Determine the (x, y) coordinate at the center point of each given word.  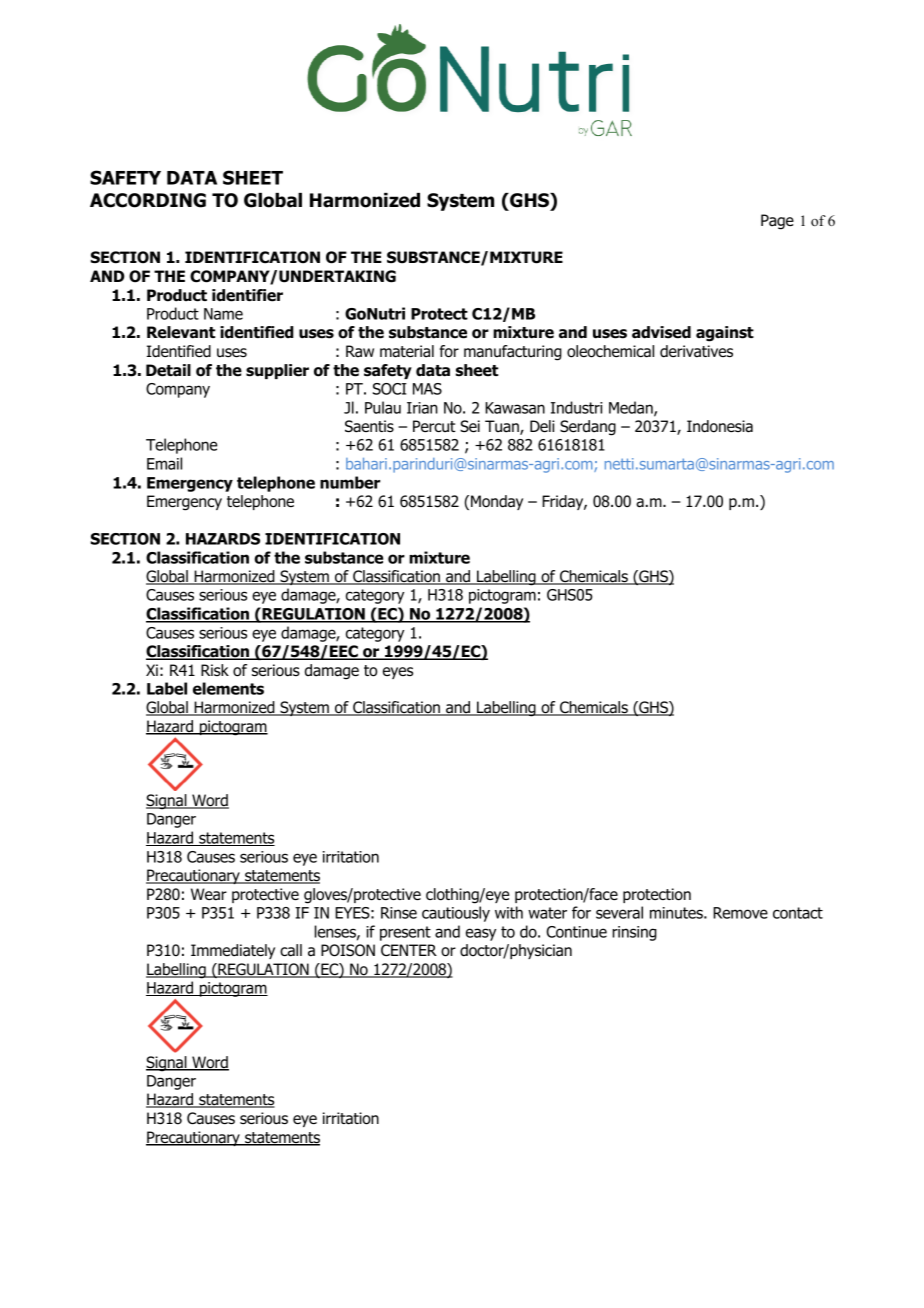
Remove (740, 913)
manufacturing (513, 353)
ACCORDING (148, 200)
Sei (470, 426)
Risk (215, 670)
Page (777, 222)
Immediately (233, 951)
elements (228, 688)
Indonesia (720, 426)
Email (164, 463)
